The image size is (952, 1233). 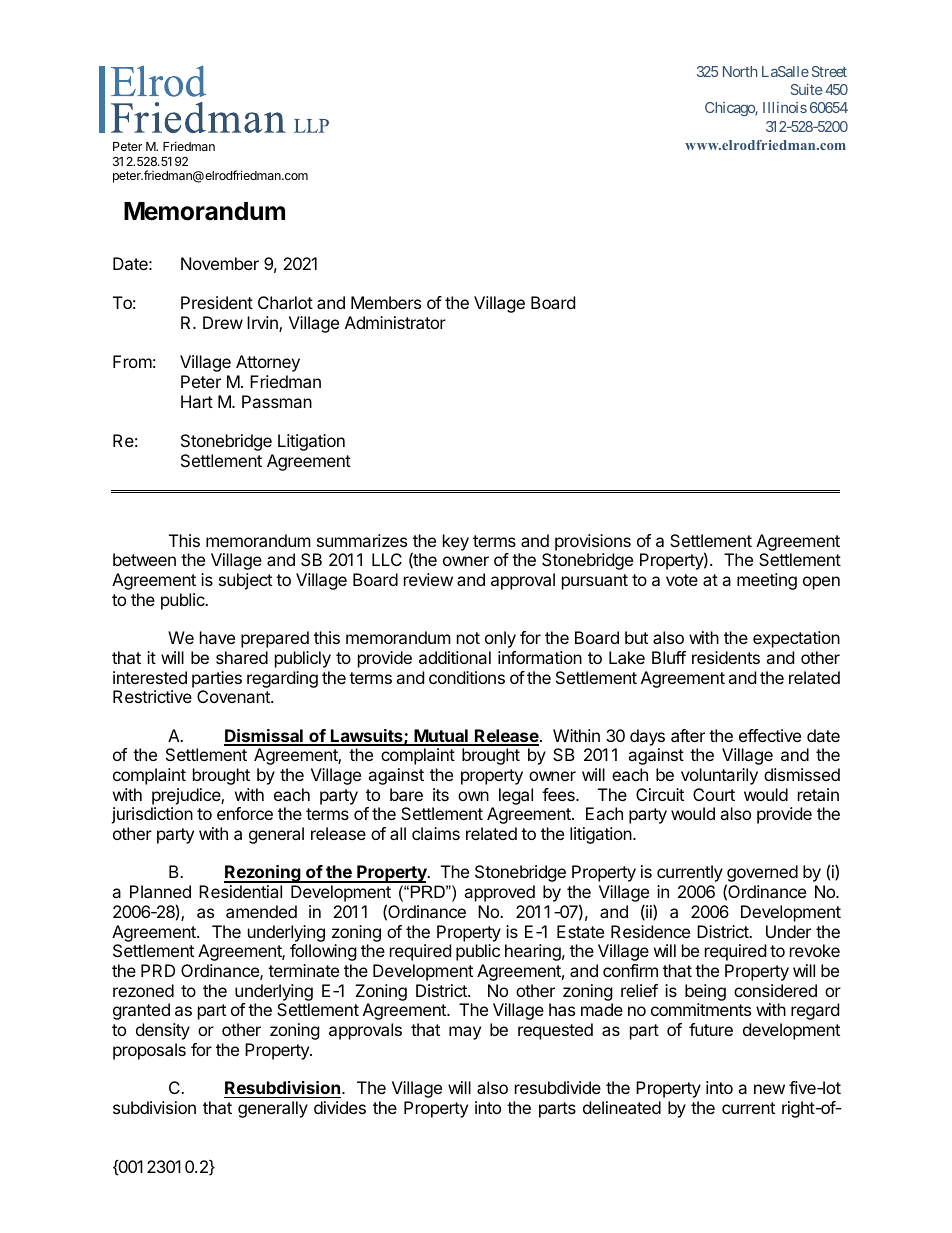 What do you see at coordinates (220, 263) in the image?
I see `November` at bounding box center [220, 263].
